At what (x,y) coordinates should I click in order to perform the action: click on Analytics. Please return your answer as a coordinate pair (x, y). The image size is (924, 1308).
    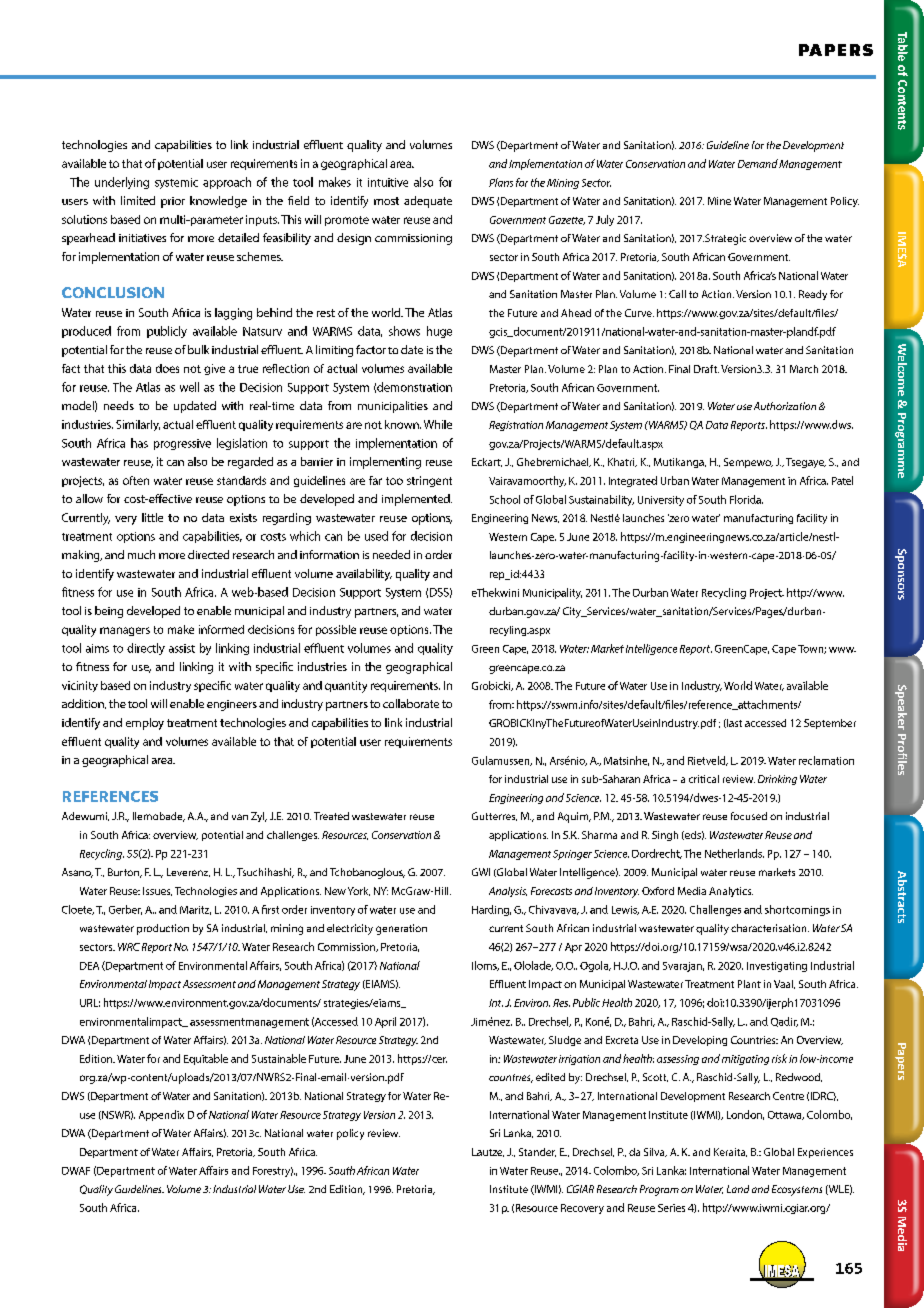
    Looking at the image, I should click on (731, 892).
